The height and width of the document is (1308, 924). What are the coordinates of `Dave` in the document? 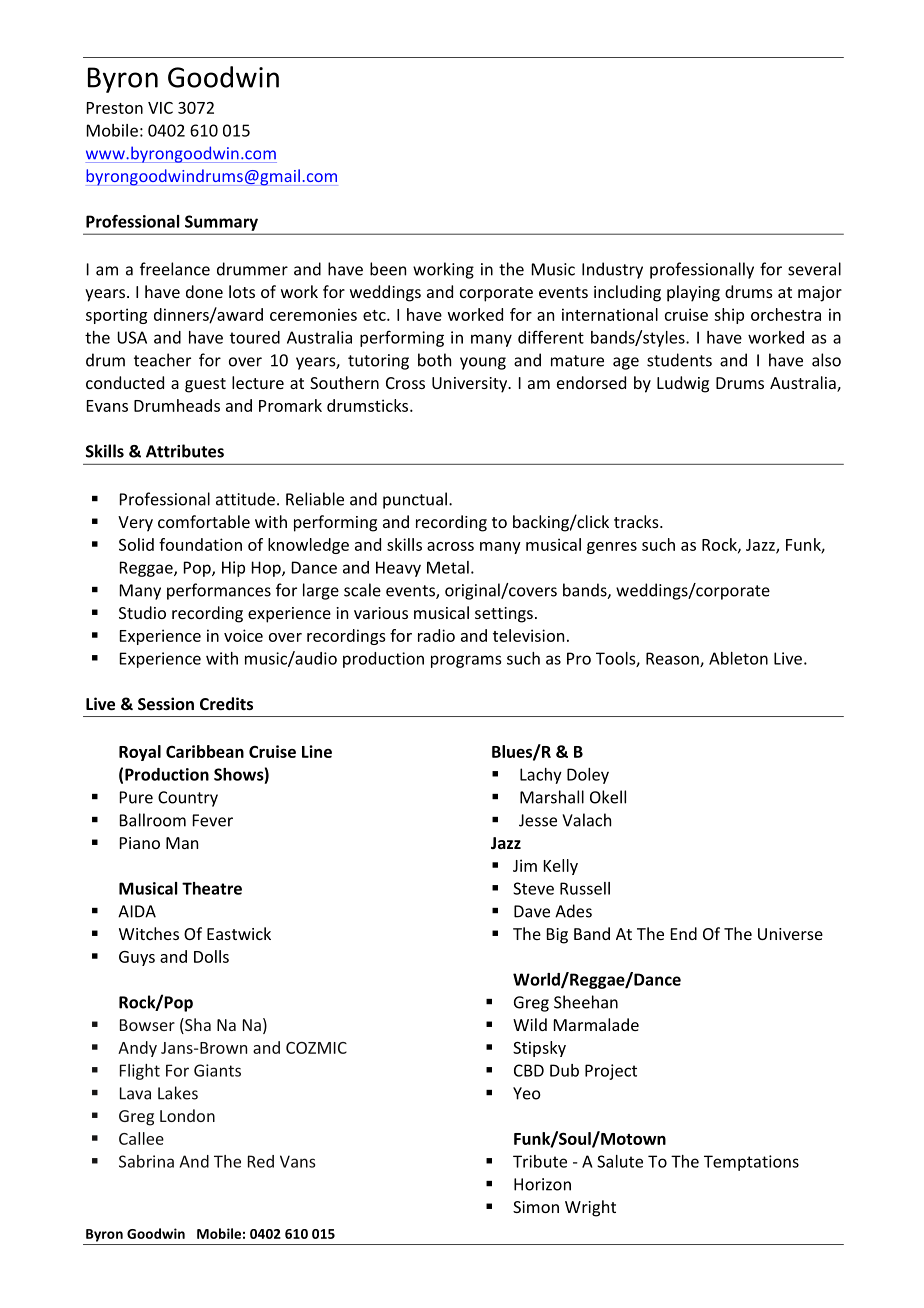 It's located at (532, 911).
